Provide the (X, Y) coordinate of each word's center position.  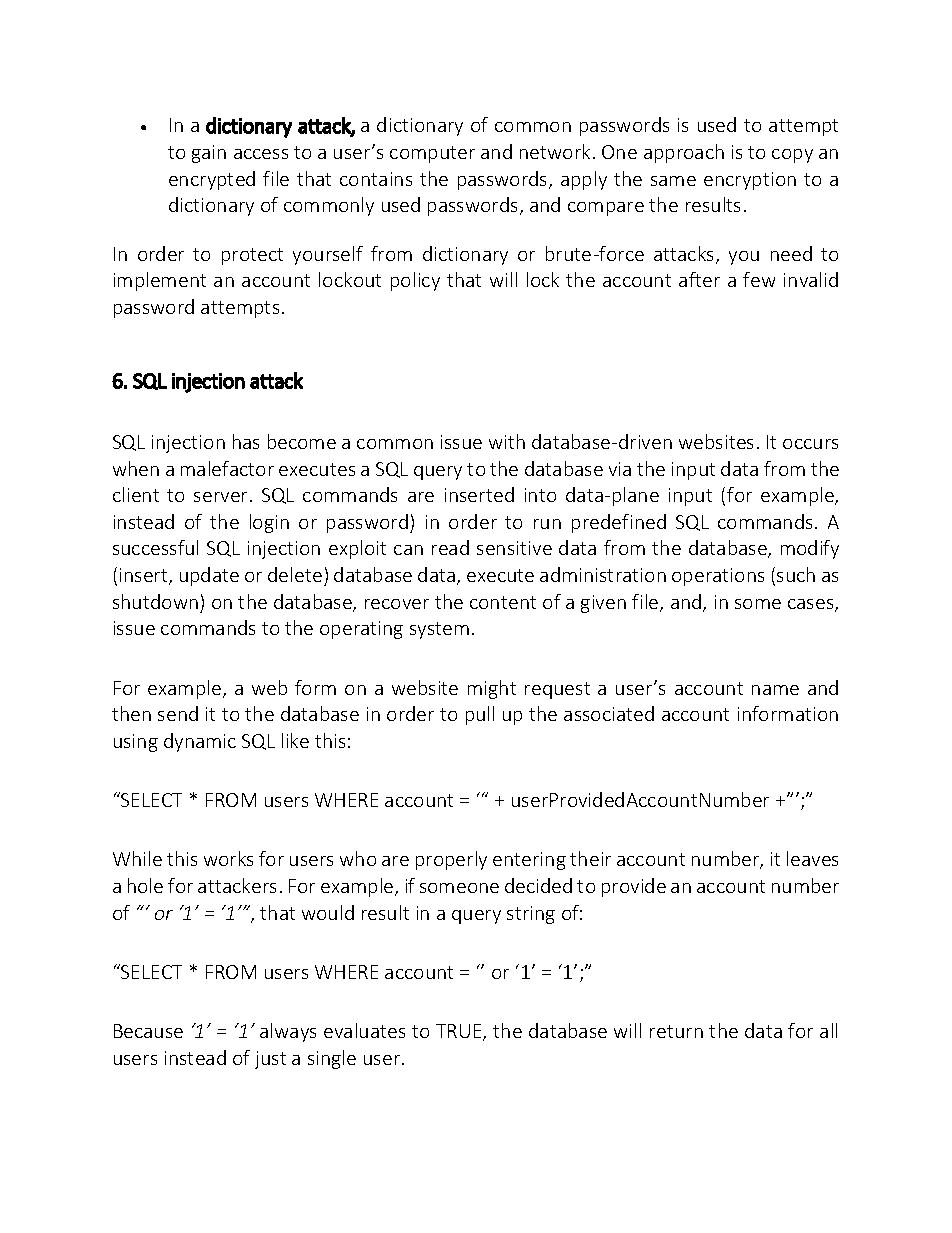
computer (432, 154)
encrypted (212, 180)
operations (718, 577)
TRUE (460, 1032)
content (503, 602)
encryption (750, 181)
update (209, 576)
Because (148, 1031)
